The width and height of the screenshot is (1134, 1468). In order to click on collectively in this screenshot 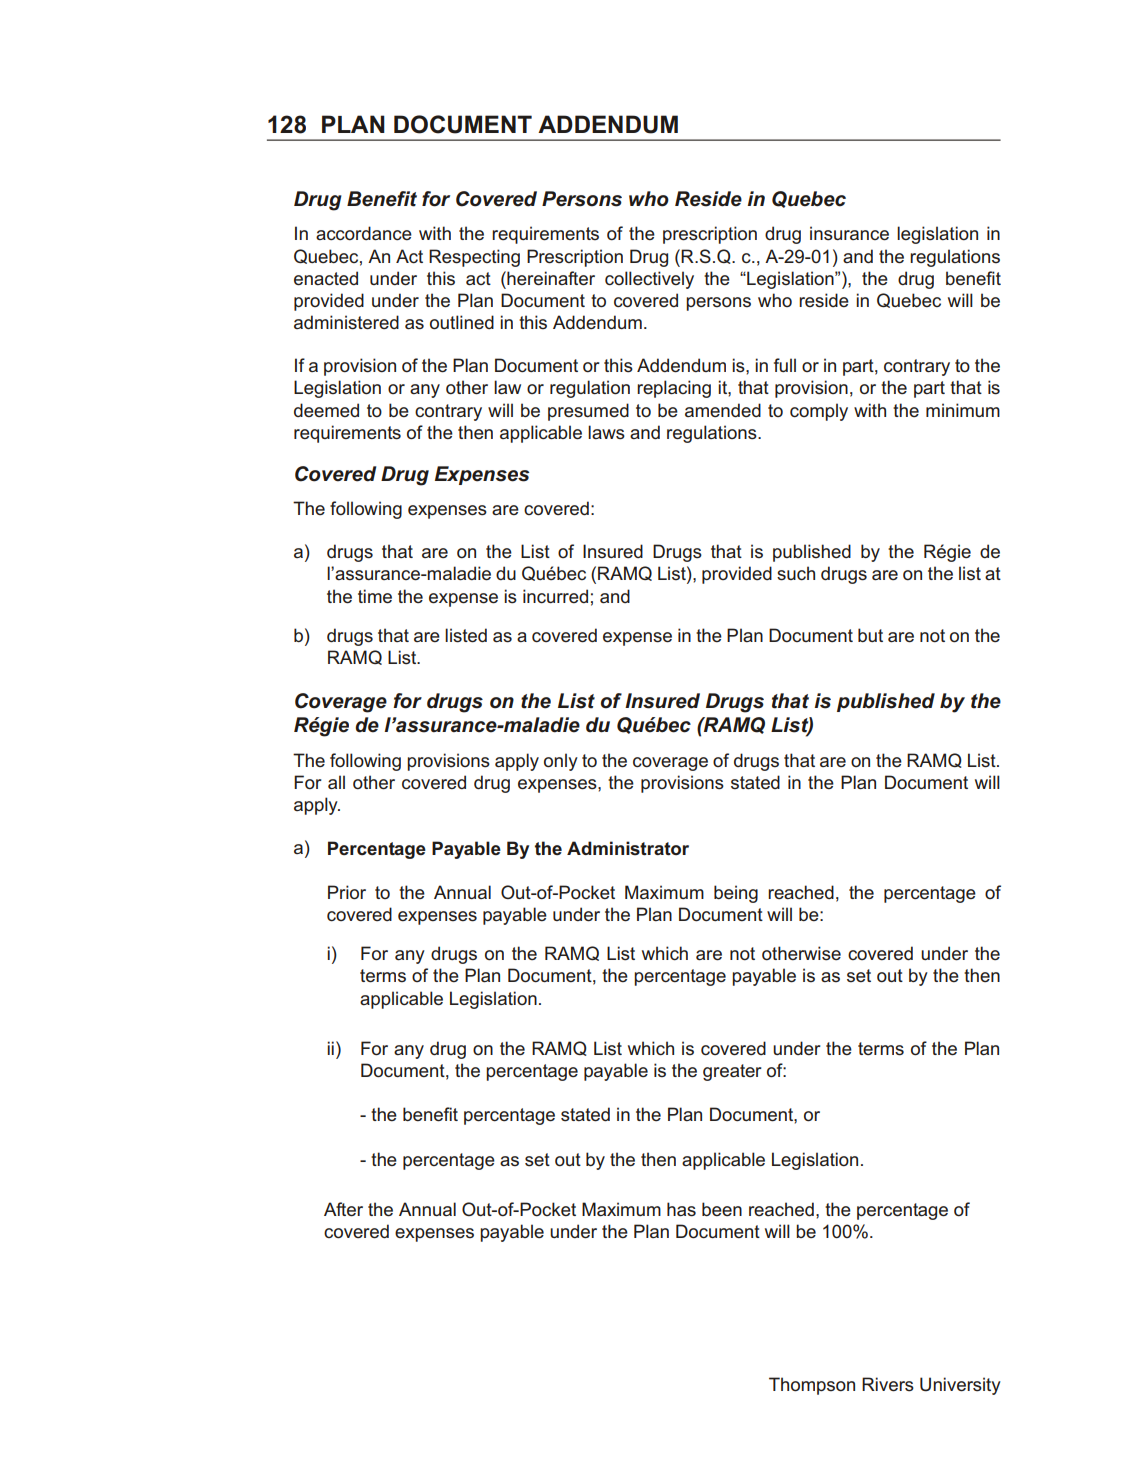, I will do `click(649, 280)`.
